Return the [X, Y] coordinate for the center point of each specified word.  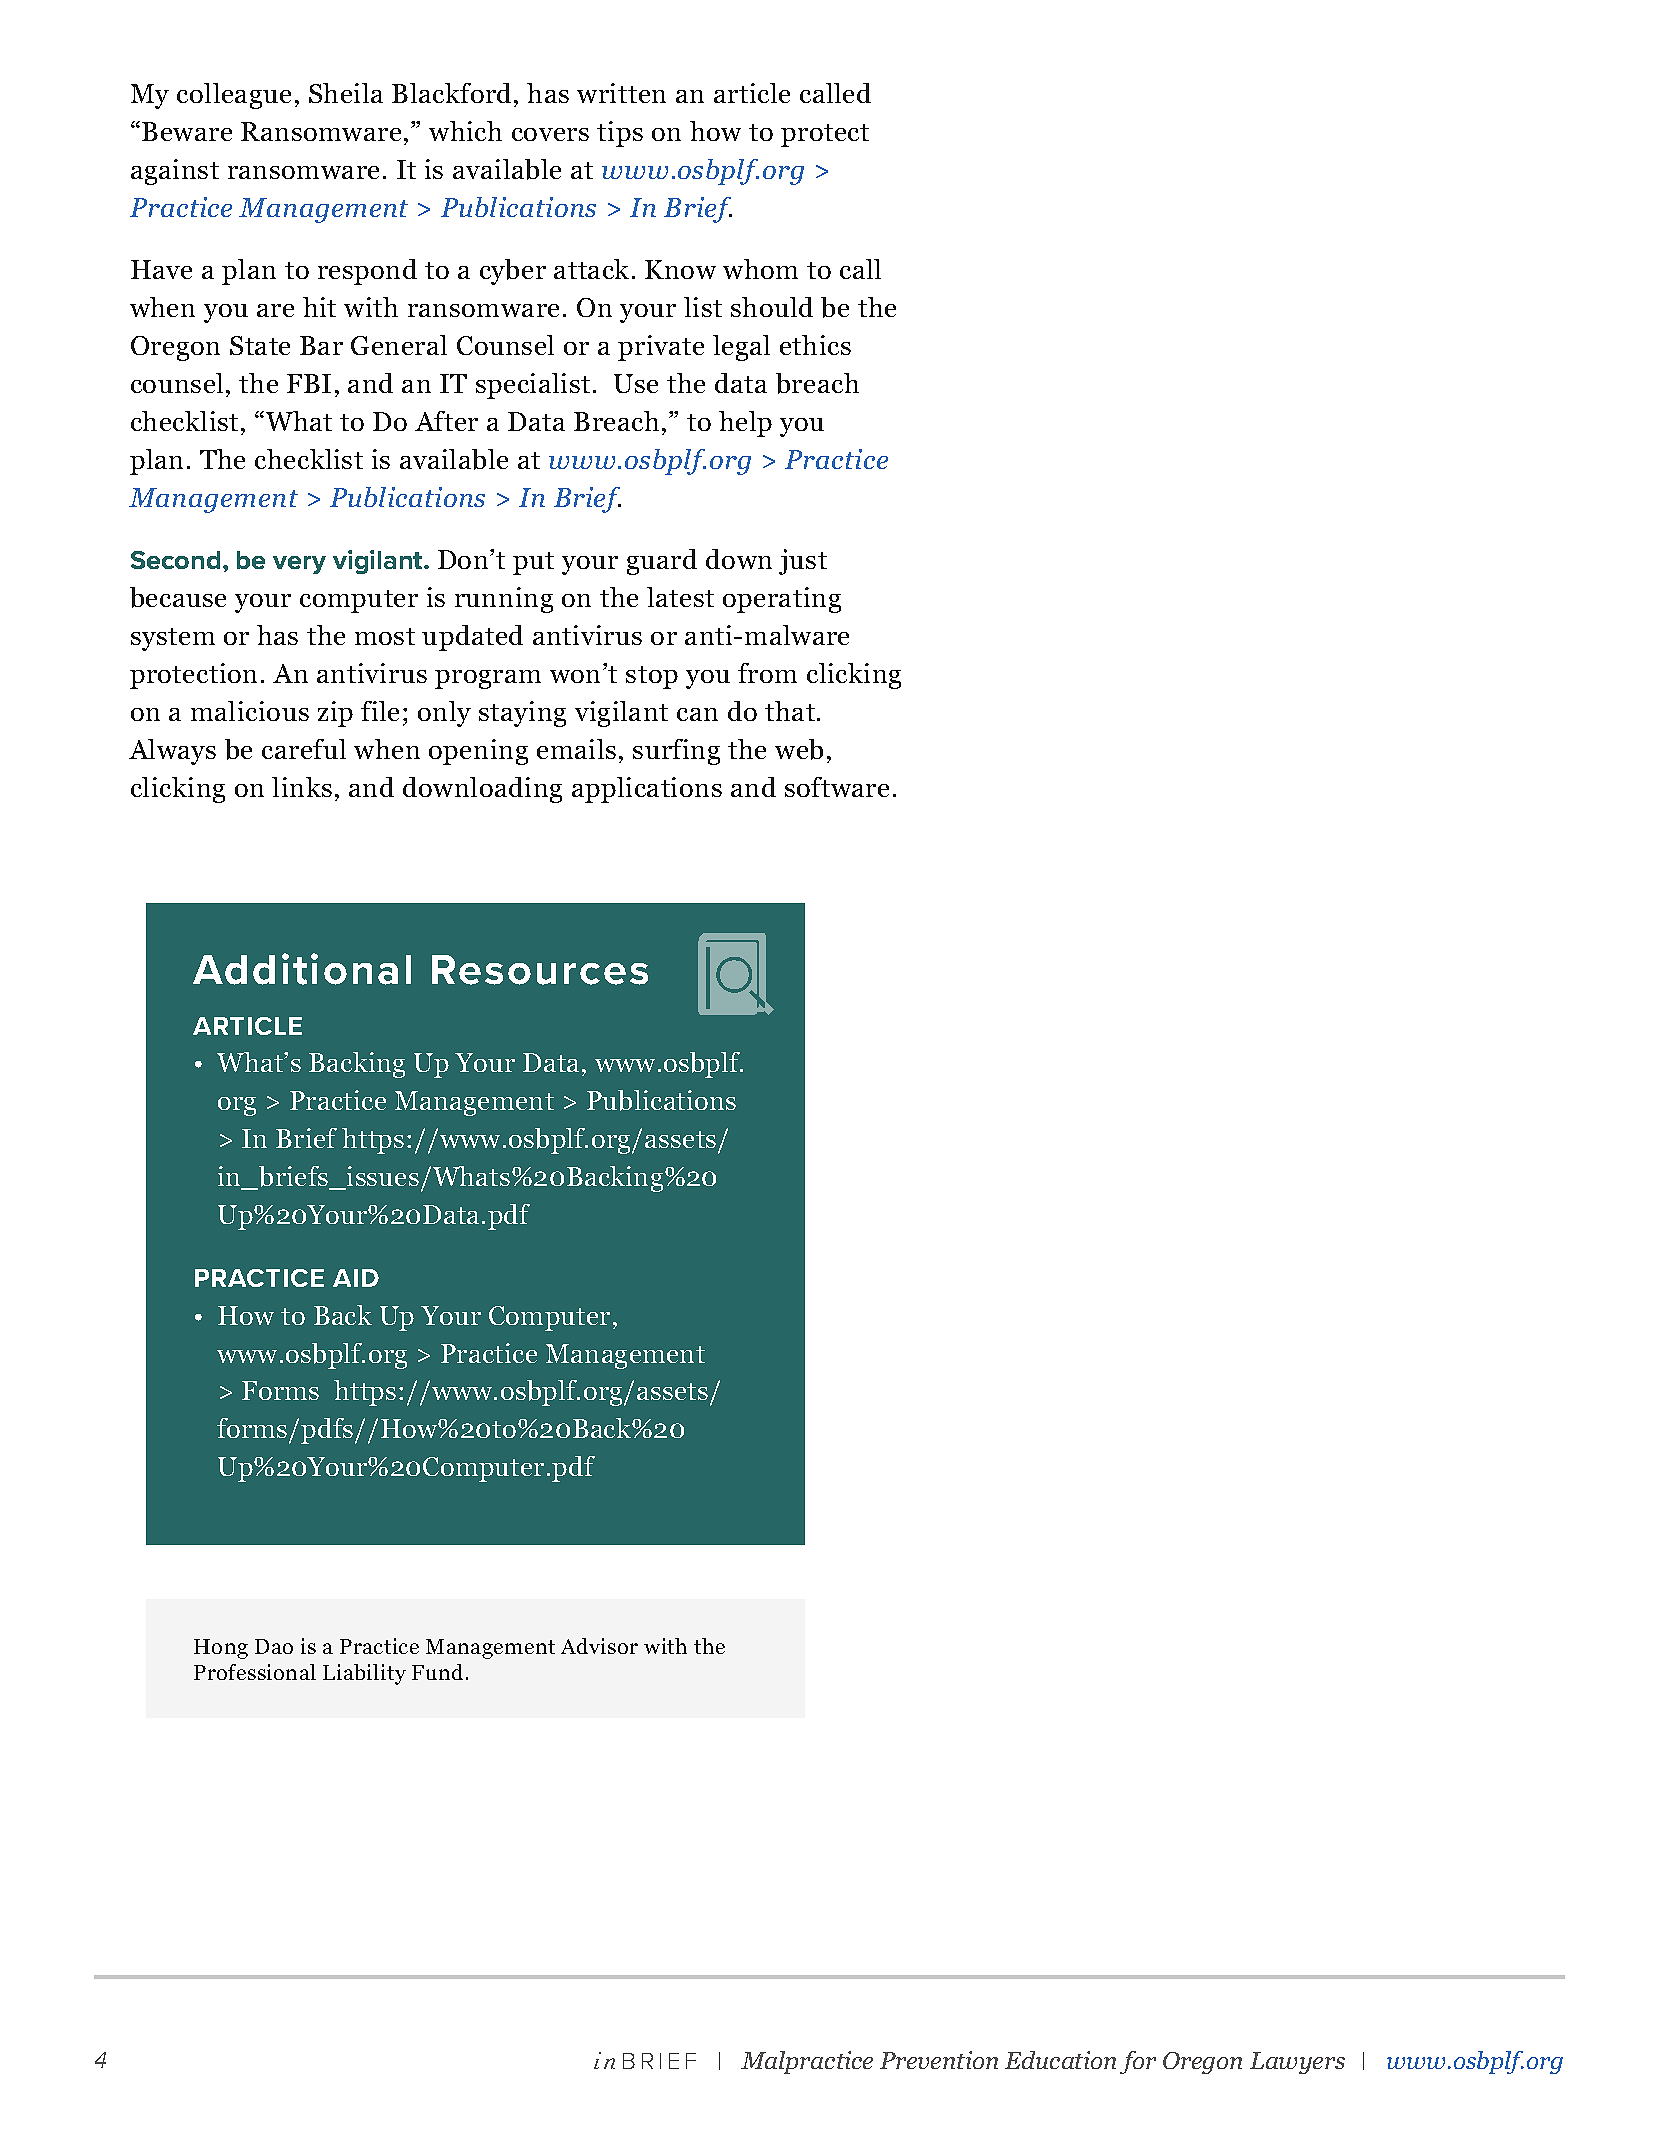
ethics [815, 345]
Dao [274, 1646]
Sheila [346, 93]
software [837, 787]
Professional [255, 1672]
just [803, 562]
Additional [302, 969]
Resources [540, 970]
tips [620, 134]
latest [680, 597]
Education [1060, 2060]
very [299, 565]
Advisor [599, 1646]
